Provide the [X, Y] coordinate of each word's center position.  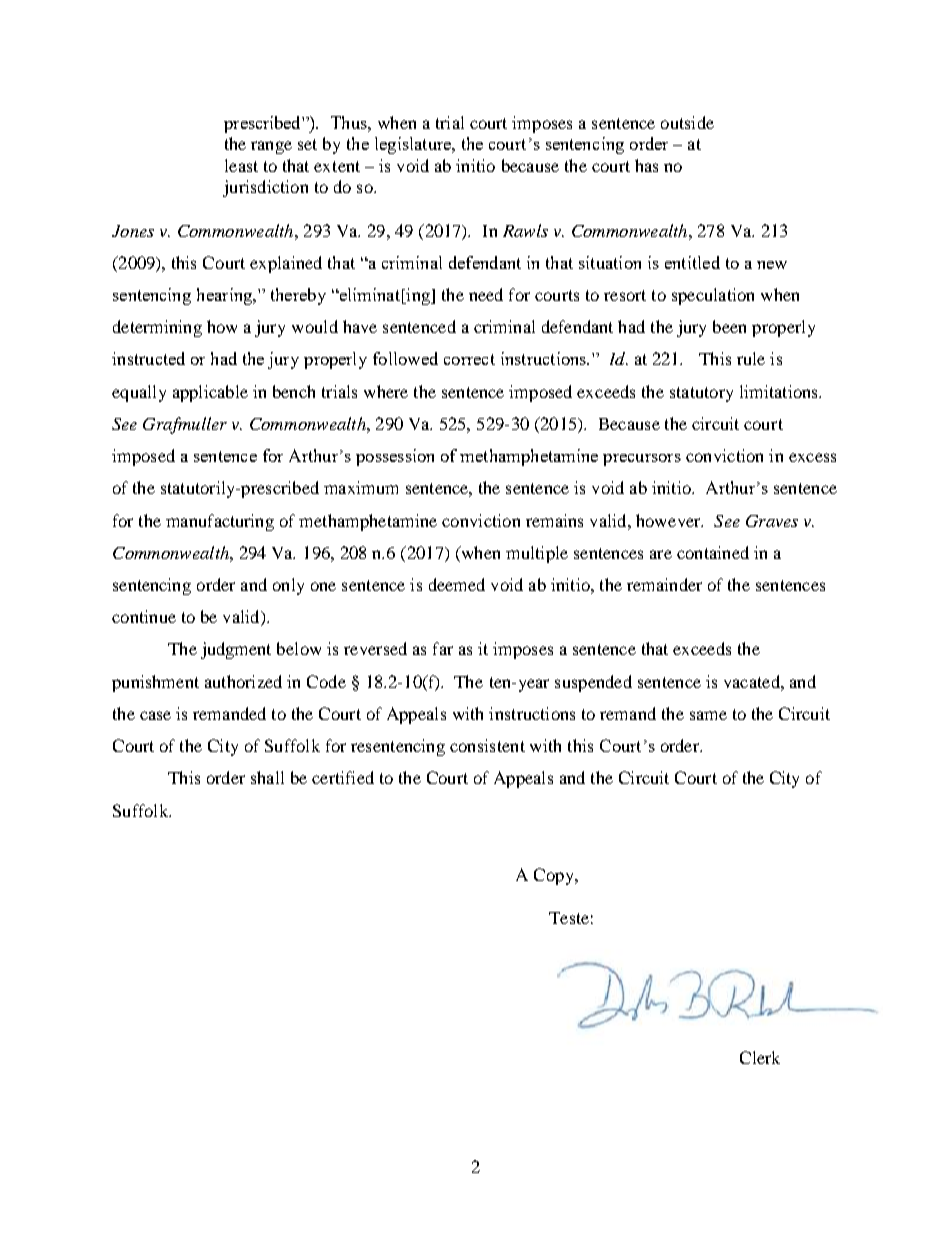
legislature [414, 145]
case [155, 715]
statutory [701, 394]
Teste [569, 918]
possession [395, 457]
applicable [210, 393]
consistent [487, 745]
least [241, 165]
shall [267, 777]
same [708, 715]
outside [687, 122]
